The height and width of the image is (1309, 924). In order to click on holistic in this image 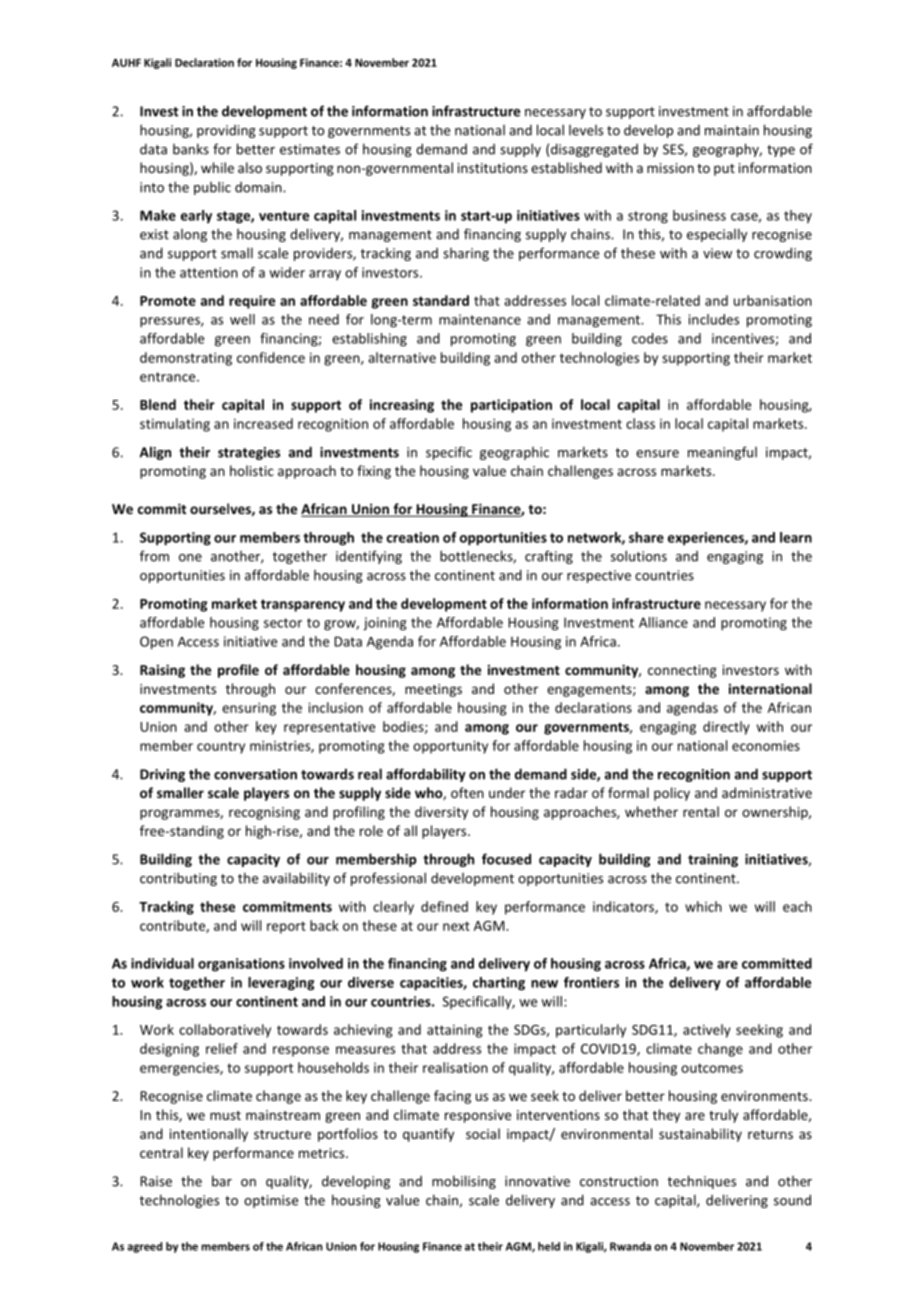, I will do `click(252, 470)`.
